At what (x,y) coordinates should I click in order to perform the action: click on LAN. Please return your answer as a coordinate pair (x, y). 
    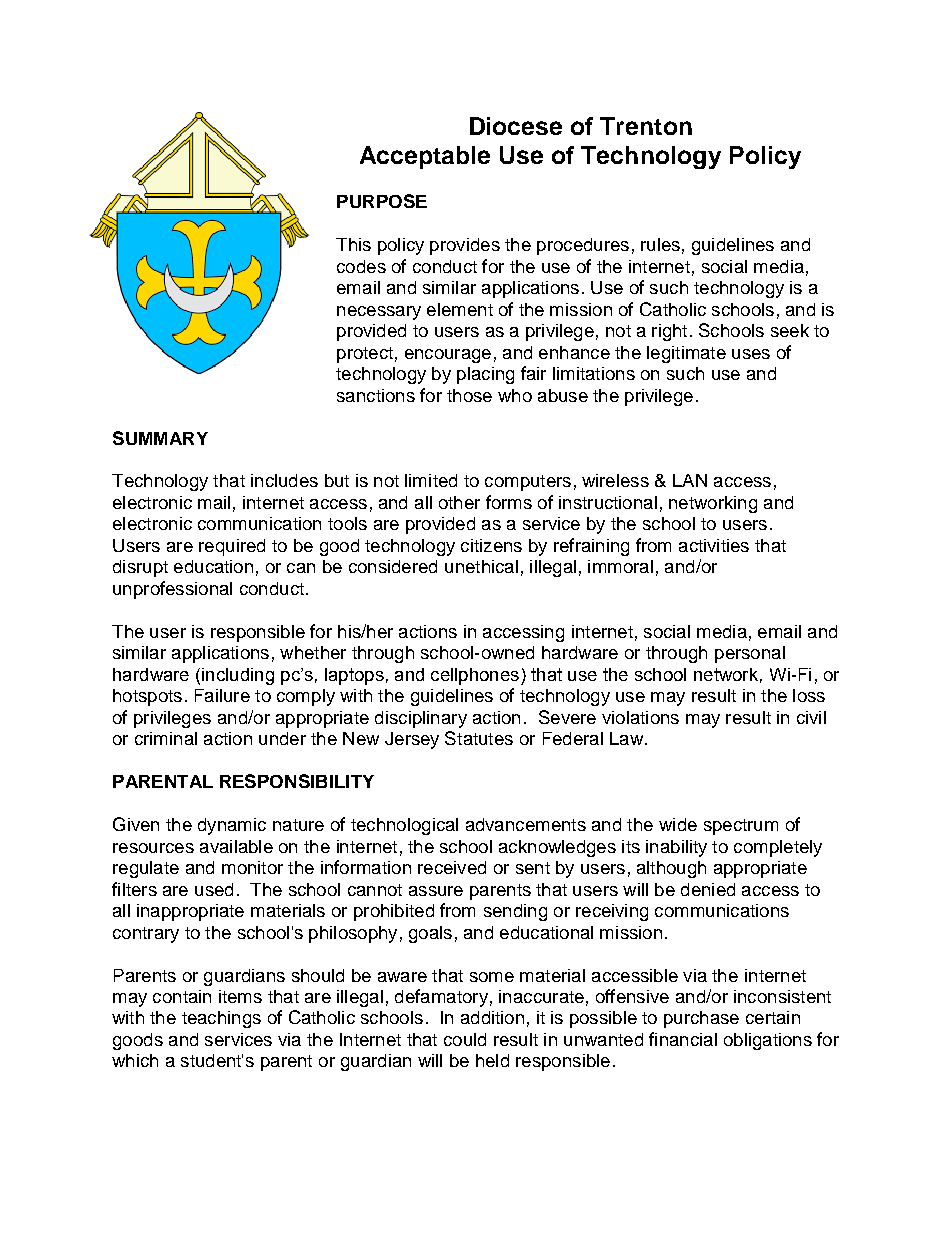
    Looking at the image, I should click on (690, 480).
